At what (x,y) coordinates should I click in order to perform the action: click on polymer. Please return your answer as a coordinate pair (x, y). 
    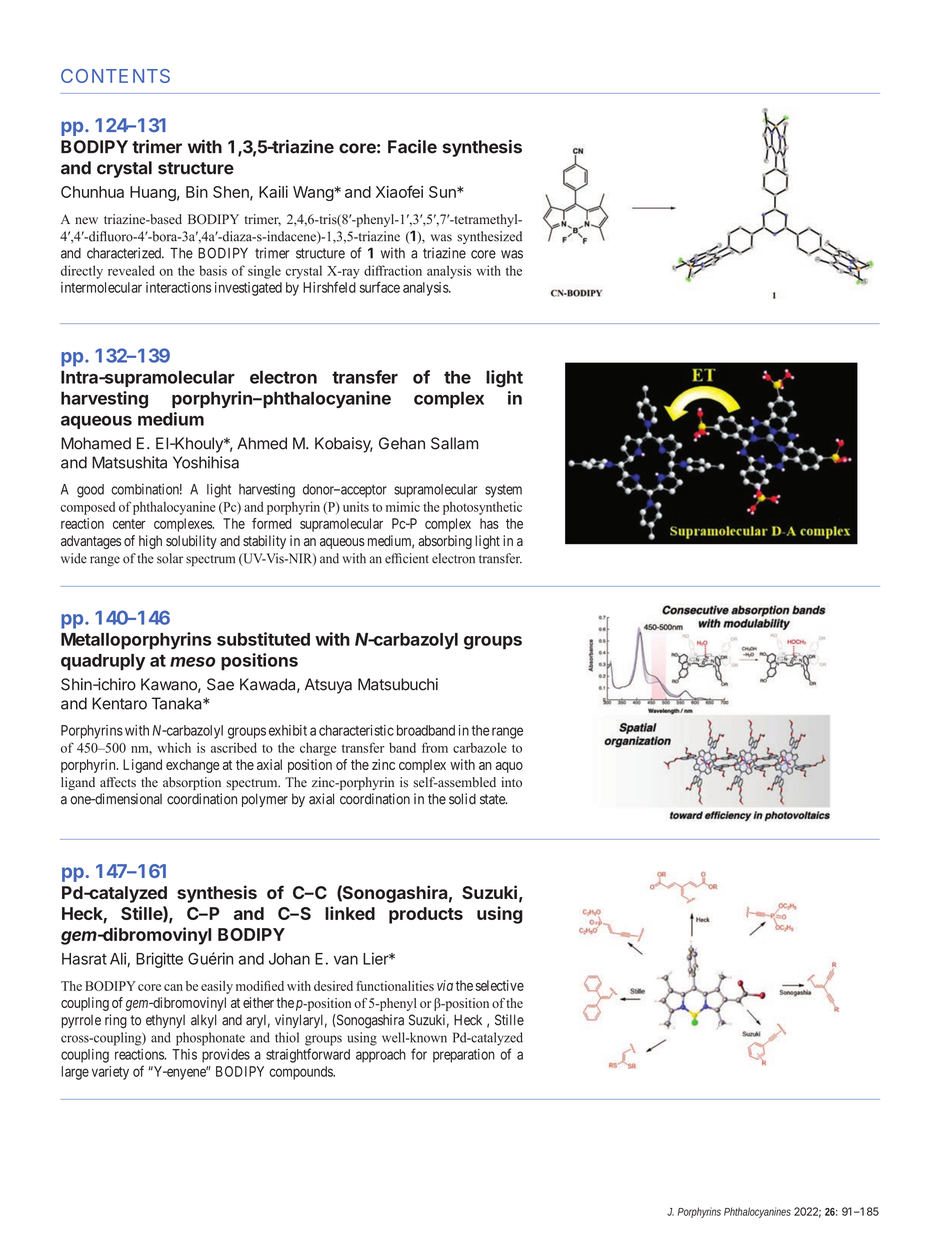
    Looking at the image, I should click on (265, 800).
